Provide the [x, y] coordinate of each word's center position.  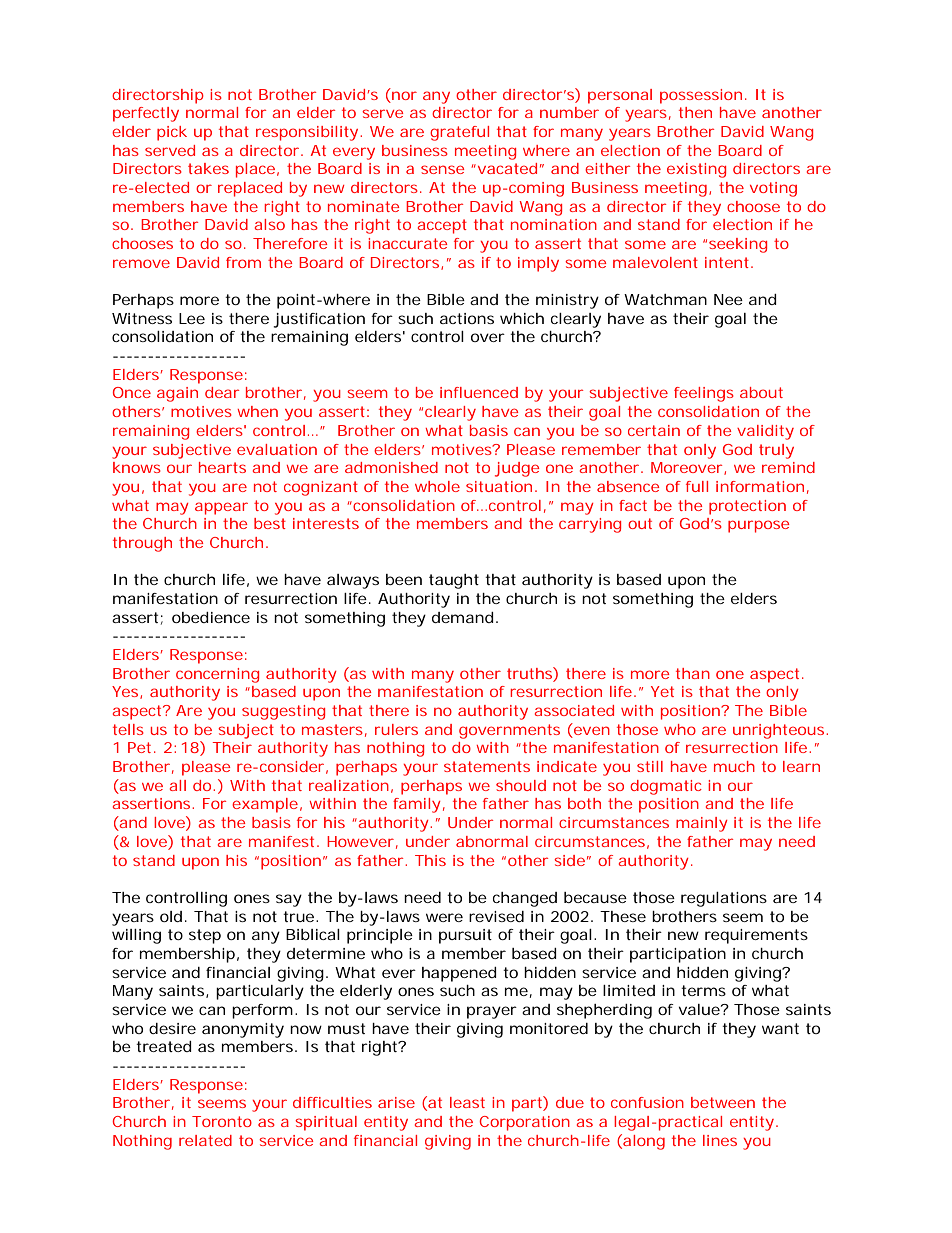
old [173, 916]
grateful [459, 133]
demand [465, 617]
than [693, 673]
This [430, 860]
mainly [702, 824]
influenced [479, 392]
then [695, 112]
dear [222, 392]
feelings [704, 394]
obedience [211, 617]
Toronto [222, 1121]
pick [172, 133]
